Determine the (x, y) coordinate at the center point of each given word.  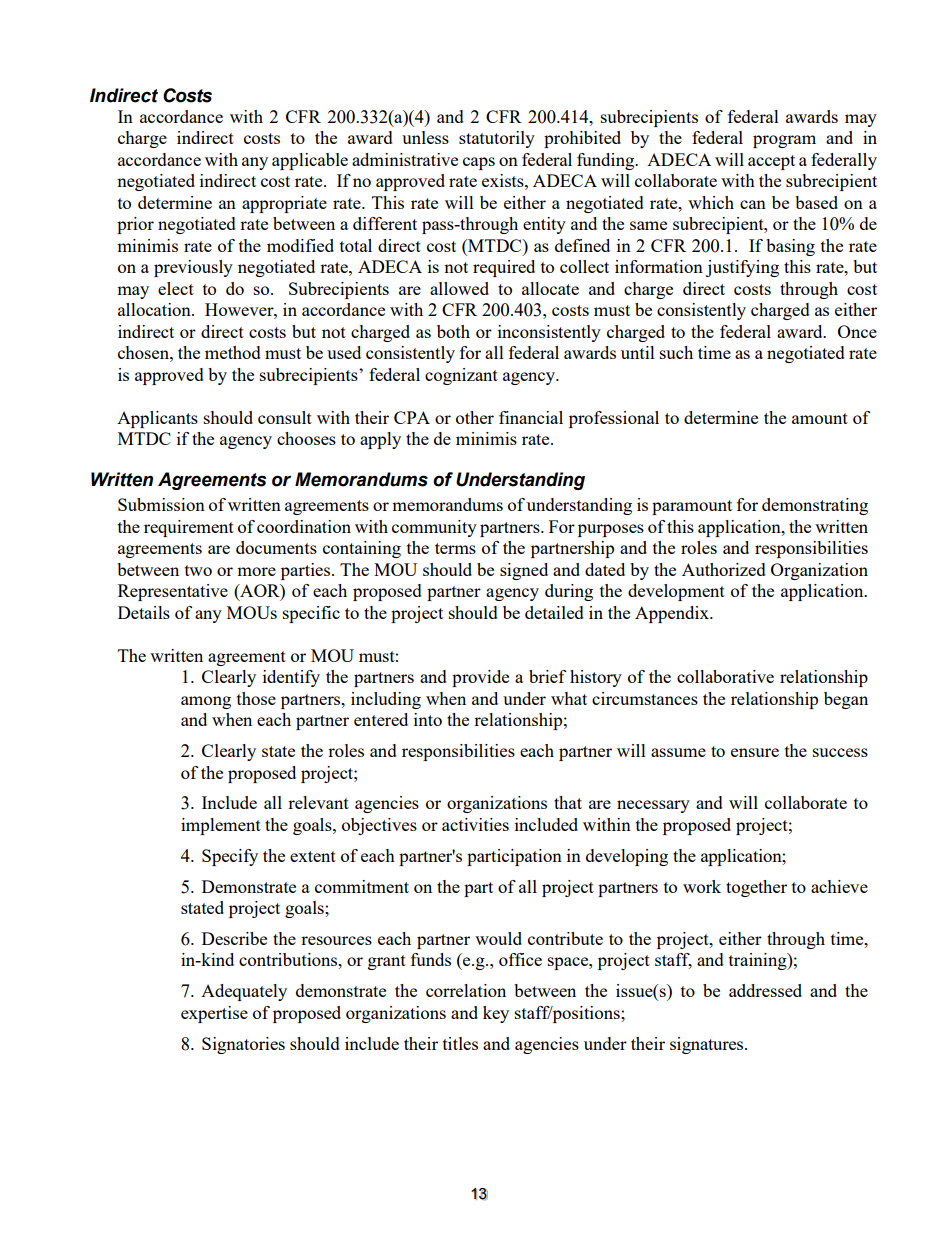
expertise (214, 1014)
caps (479, 163)
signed (524, 571)
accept (771, 162)
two (198, 570)
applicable (310, 161)
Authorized (724, 569)
